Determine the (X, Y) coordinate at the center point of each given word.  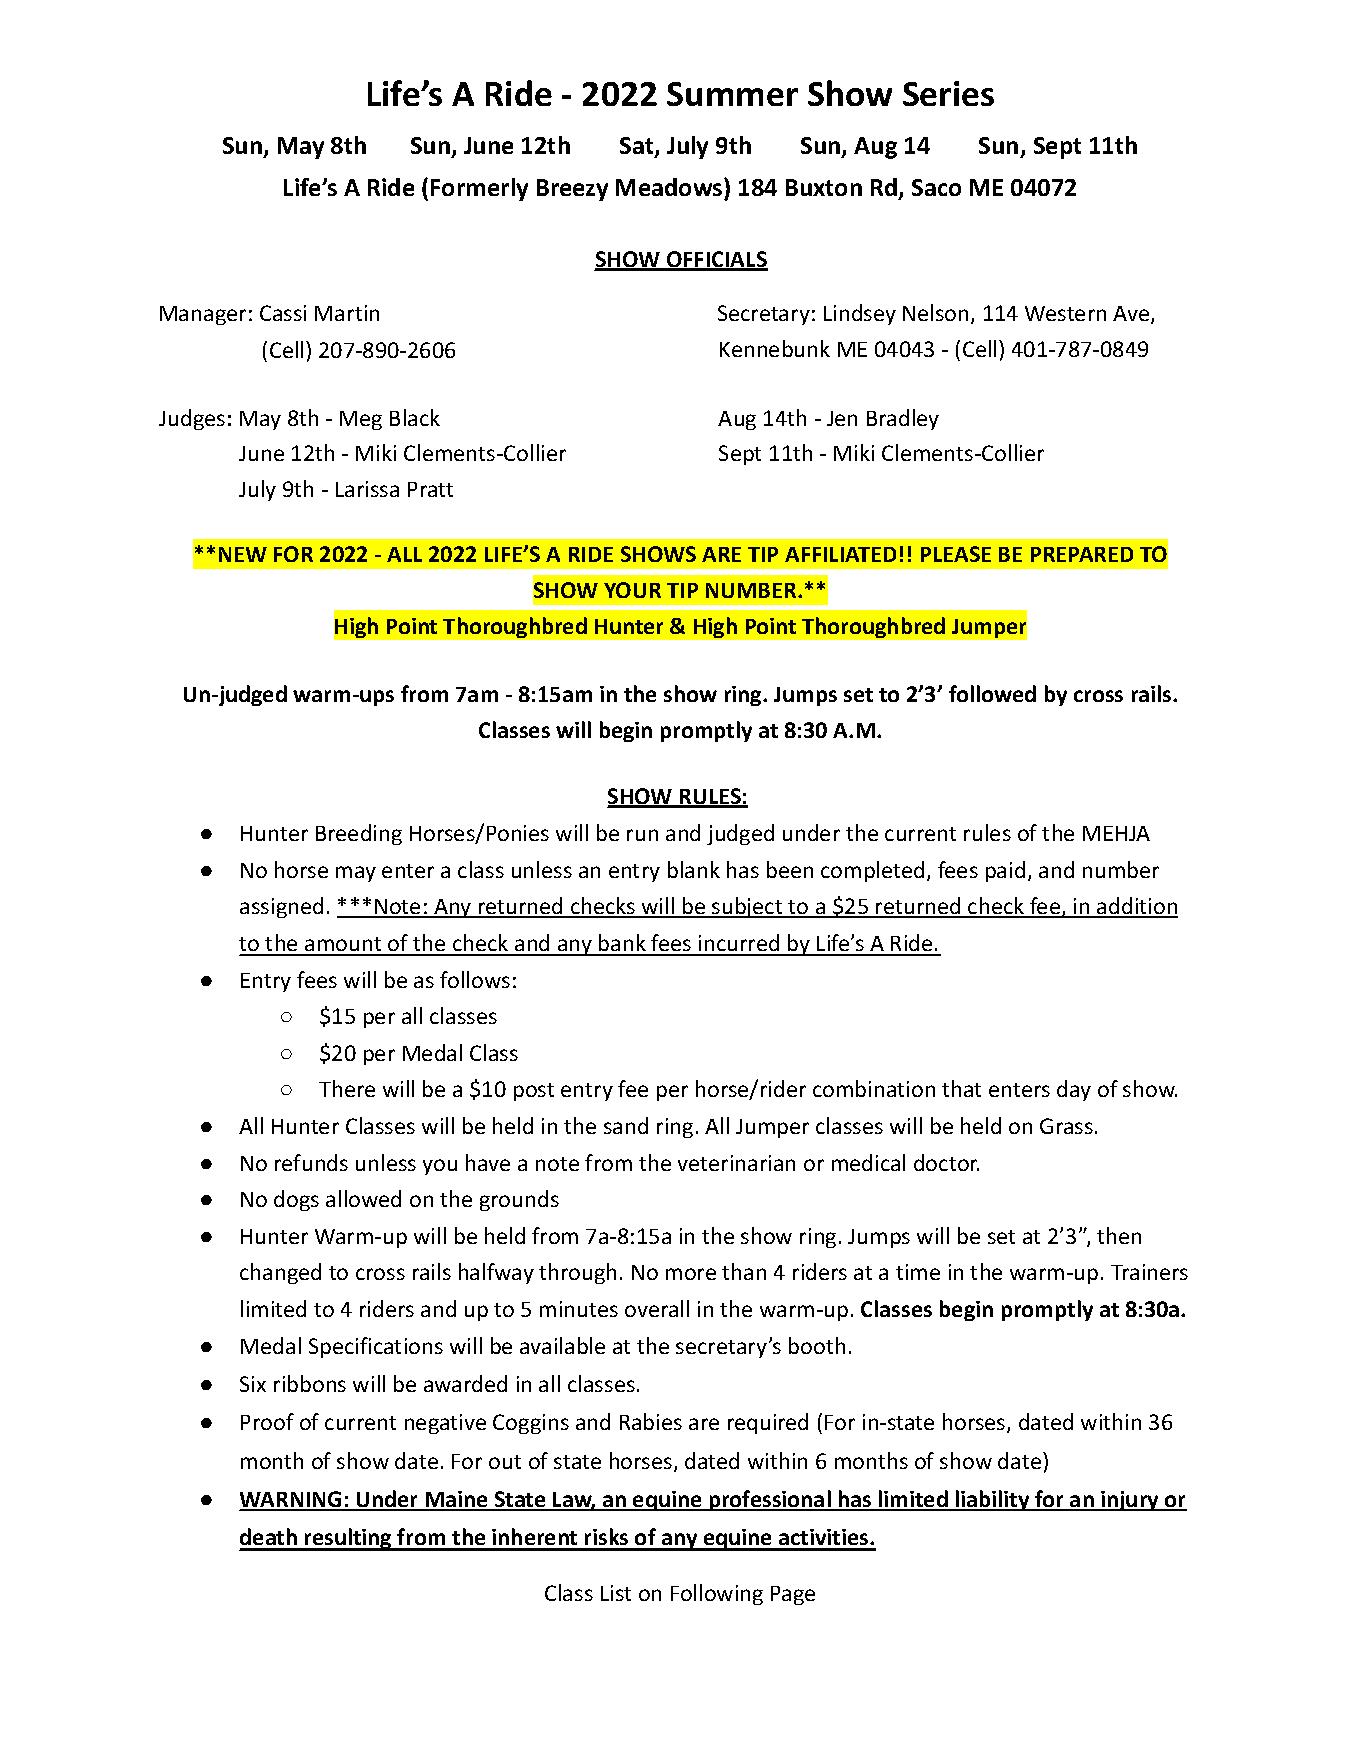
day (1074, 1090)
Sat (638, 147)
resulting (348, 1539)
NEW (243, 554)
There (347, 1088)
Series (948, 93)
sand (626, 1125)
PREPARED (1082, 554)
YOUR (632, 590)
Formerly (479, 189)
